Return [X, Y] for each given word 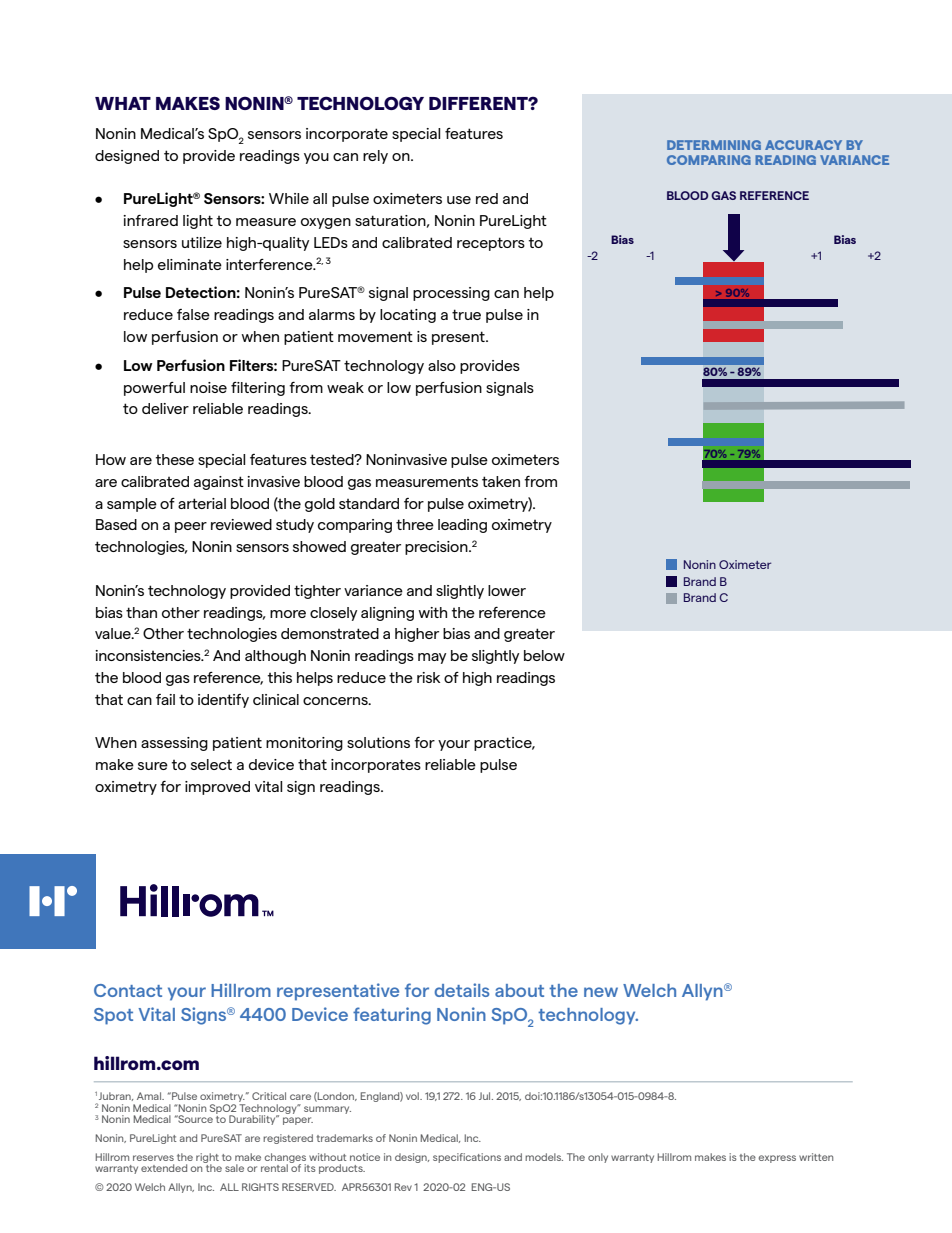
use [459, 200]
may [432, 658]
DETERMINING [714, 145]
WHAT [123, 103]
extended [164, 1168]
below [544, 655]
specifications [467, 1158]
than [141, 612]
